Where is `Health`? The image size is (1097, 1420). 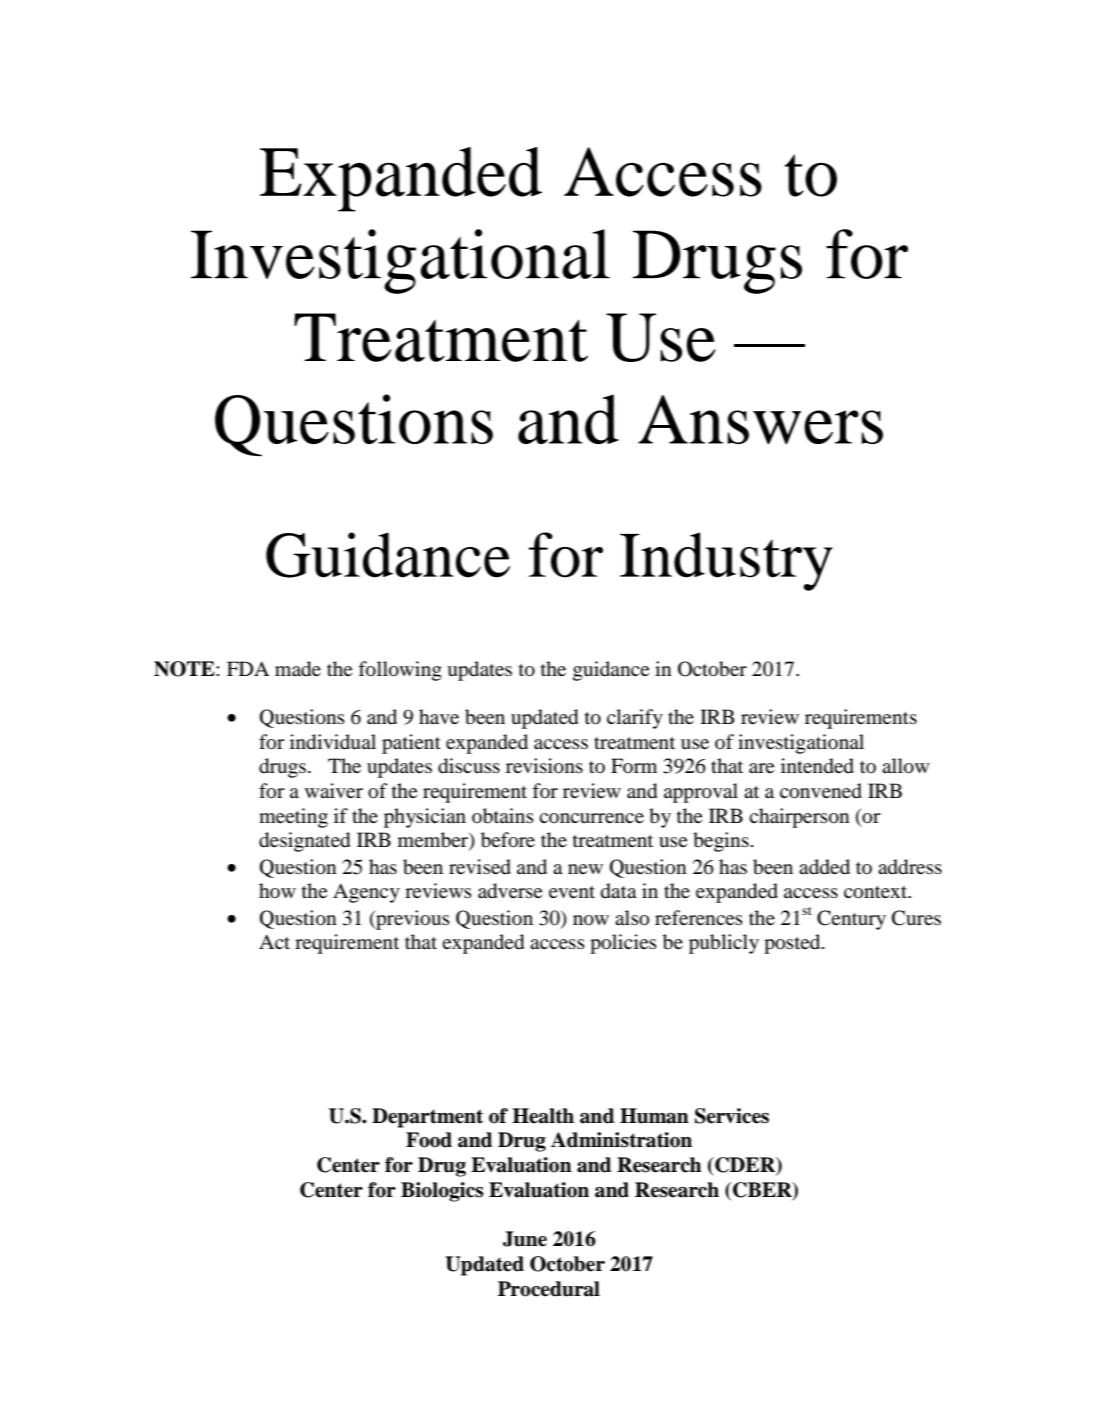 Health is located at coordinates (543, 1116).
